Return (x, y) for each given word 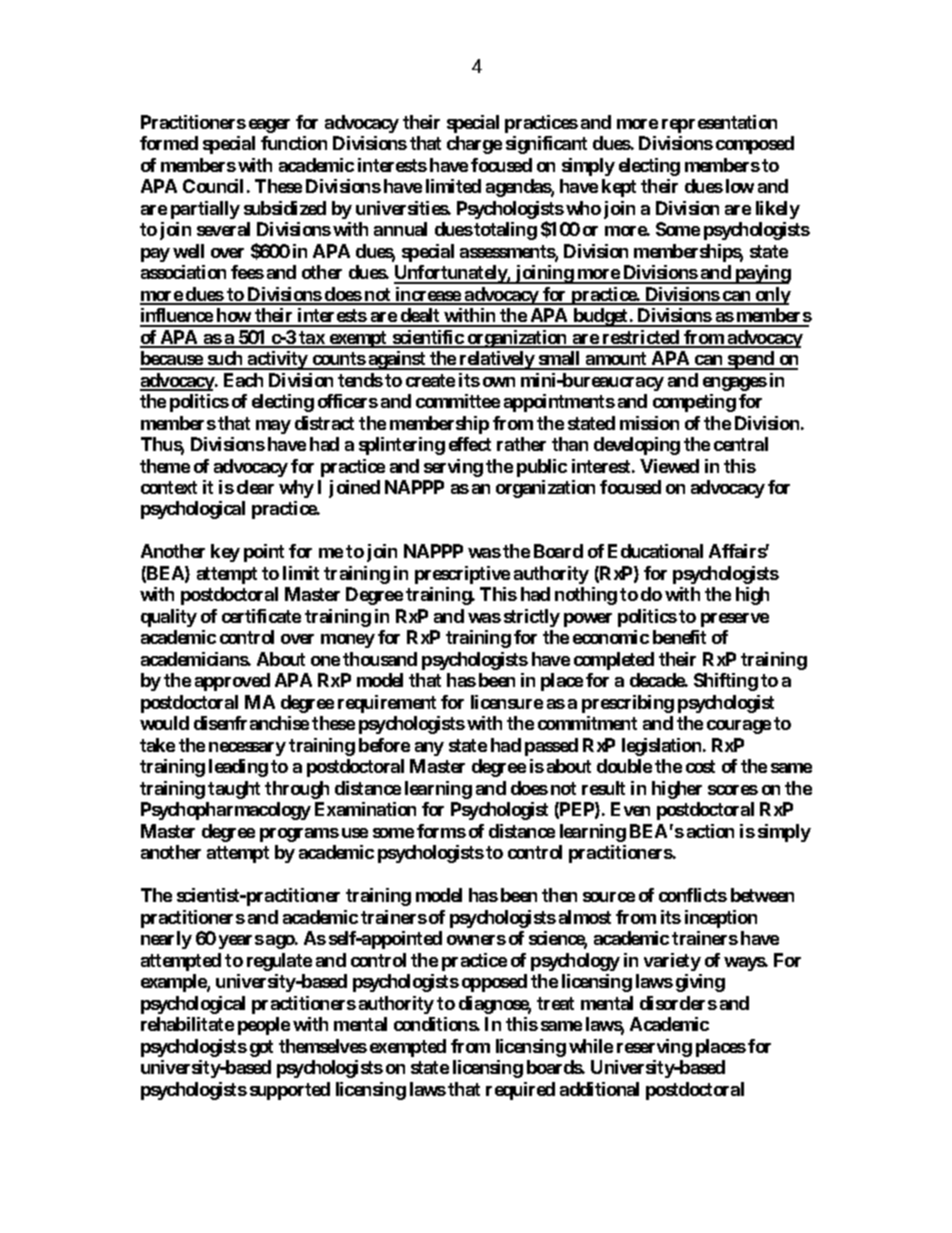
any (429, 749)
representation (719, 124)
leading (238, 768)
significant (546, 145)
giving (700, 983)
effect (470, 444)
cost (700, 766)
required (520, 1091)
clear (255, 487)
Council (213, 186)
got (261, 1048)
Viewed (669, 466)
